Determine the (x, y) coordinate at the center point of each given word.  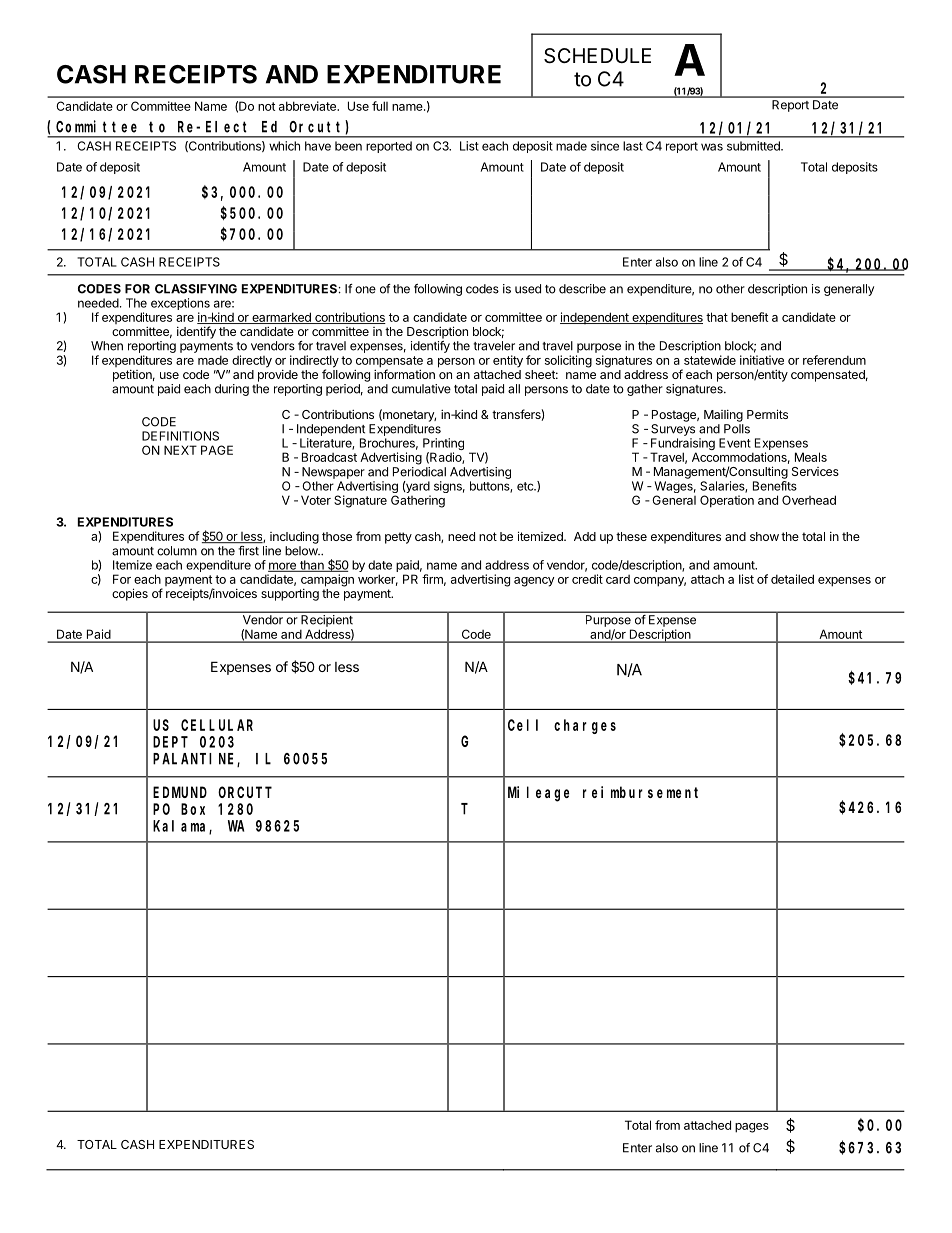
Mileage (538, 794)
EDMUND (180, 792)
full (380, 106)
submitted (754, 146)
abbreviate (308, 106)
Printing (443, 445)
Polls (737, 429)
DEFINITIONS (180, 436)
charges (585, 726)
